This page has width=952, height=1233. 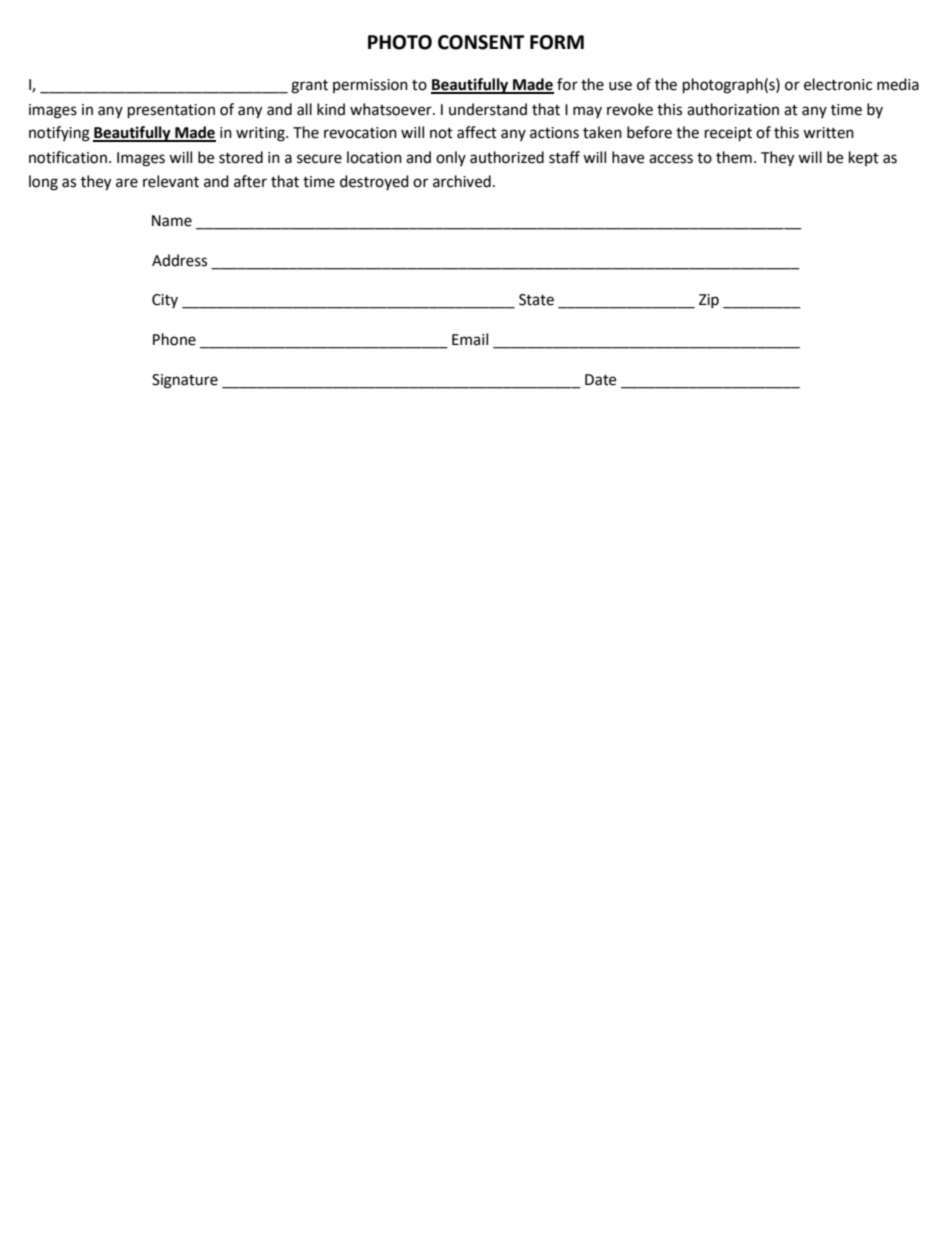 I want to click on grant, so click(x=309, y=87).
